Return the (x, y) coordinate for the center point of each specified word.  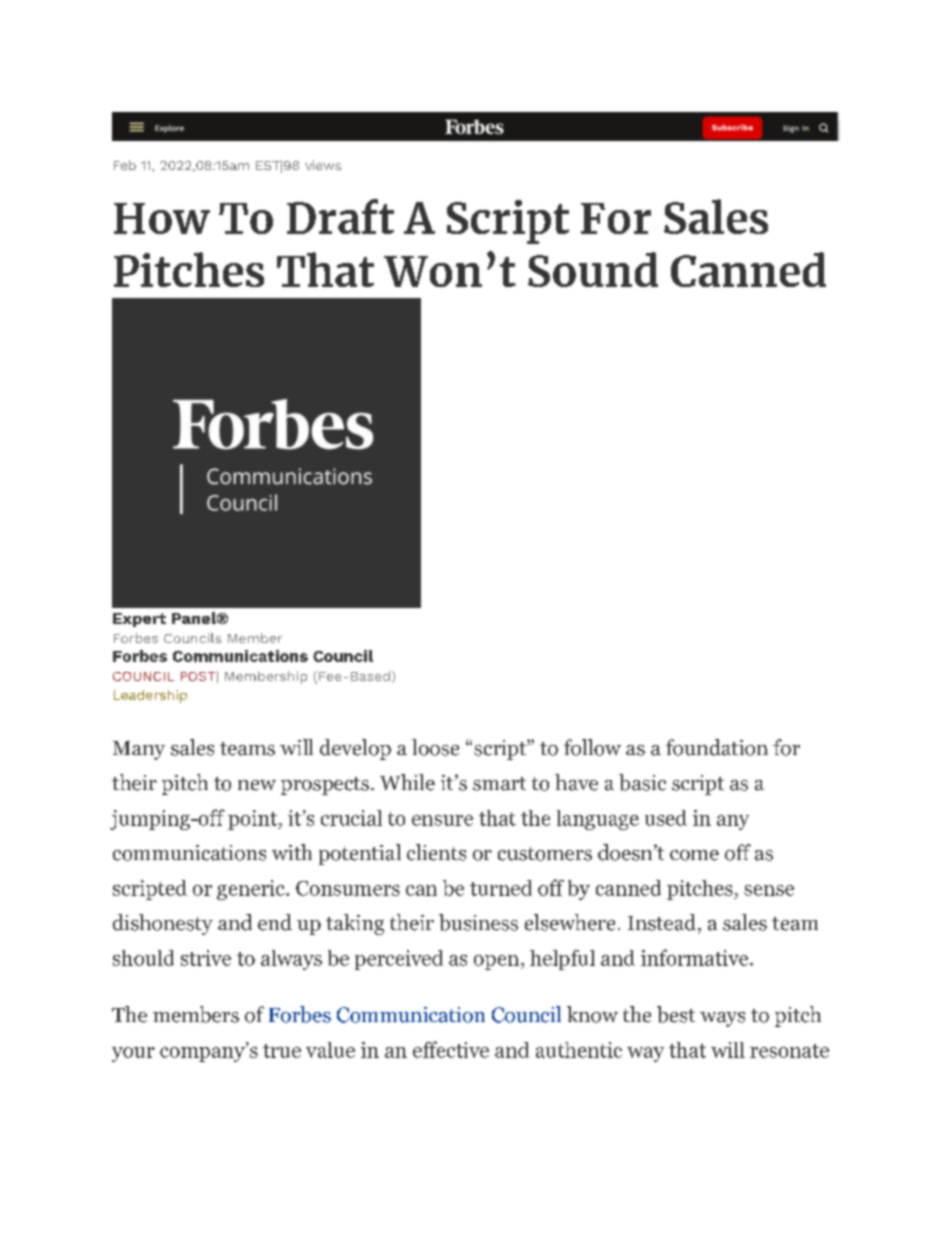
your (133, 1054)
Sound (593, 269)
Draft (340, 216)
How (162, 218)
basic (642, 782)
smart (499, 784)
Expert (139, 620)
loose (435, 747)
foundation (717, 747)
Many (139, 750)
